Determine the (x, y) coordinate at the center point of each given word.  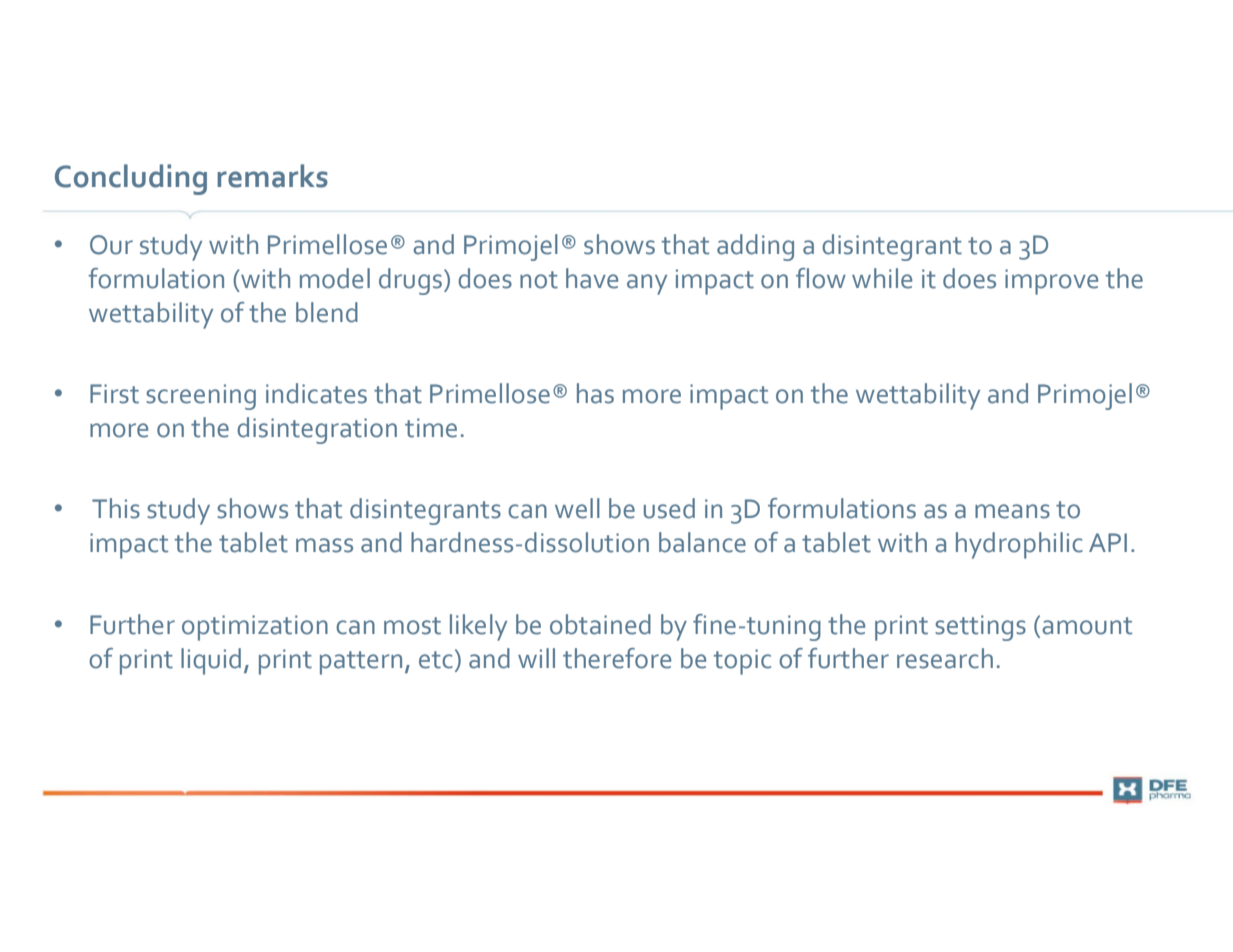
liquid (211, 661)
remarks (272, 176)
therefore (617, 658)
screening (201, 397)
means (1012, 511)
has (595, 393)
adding (755, 247)
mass (324, 545)
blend (327, 312)
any (647, 284)
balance (702, 542)
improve (1051, 282)
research (945, 658)
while (882, 278)
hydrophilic (1019, 545)
